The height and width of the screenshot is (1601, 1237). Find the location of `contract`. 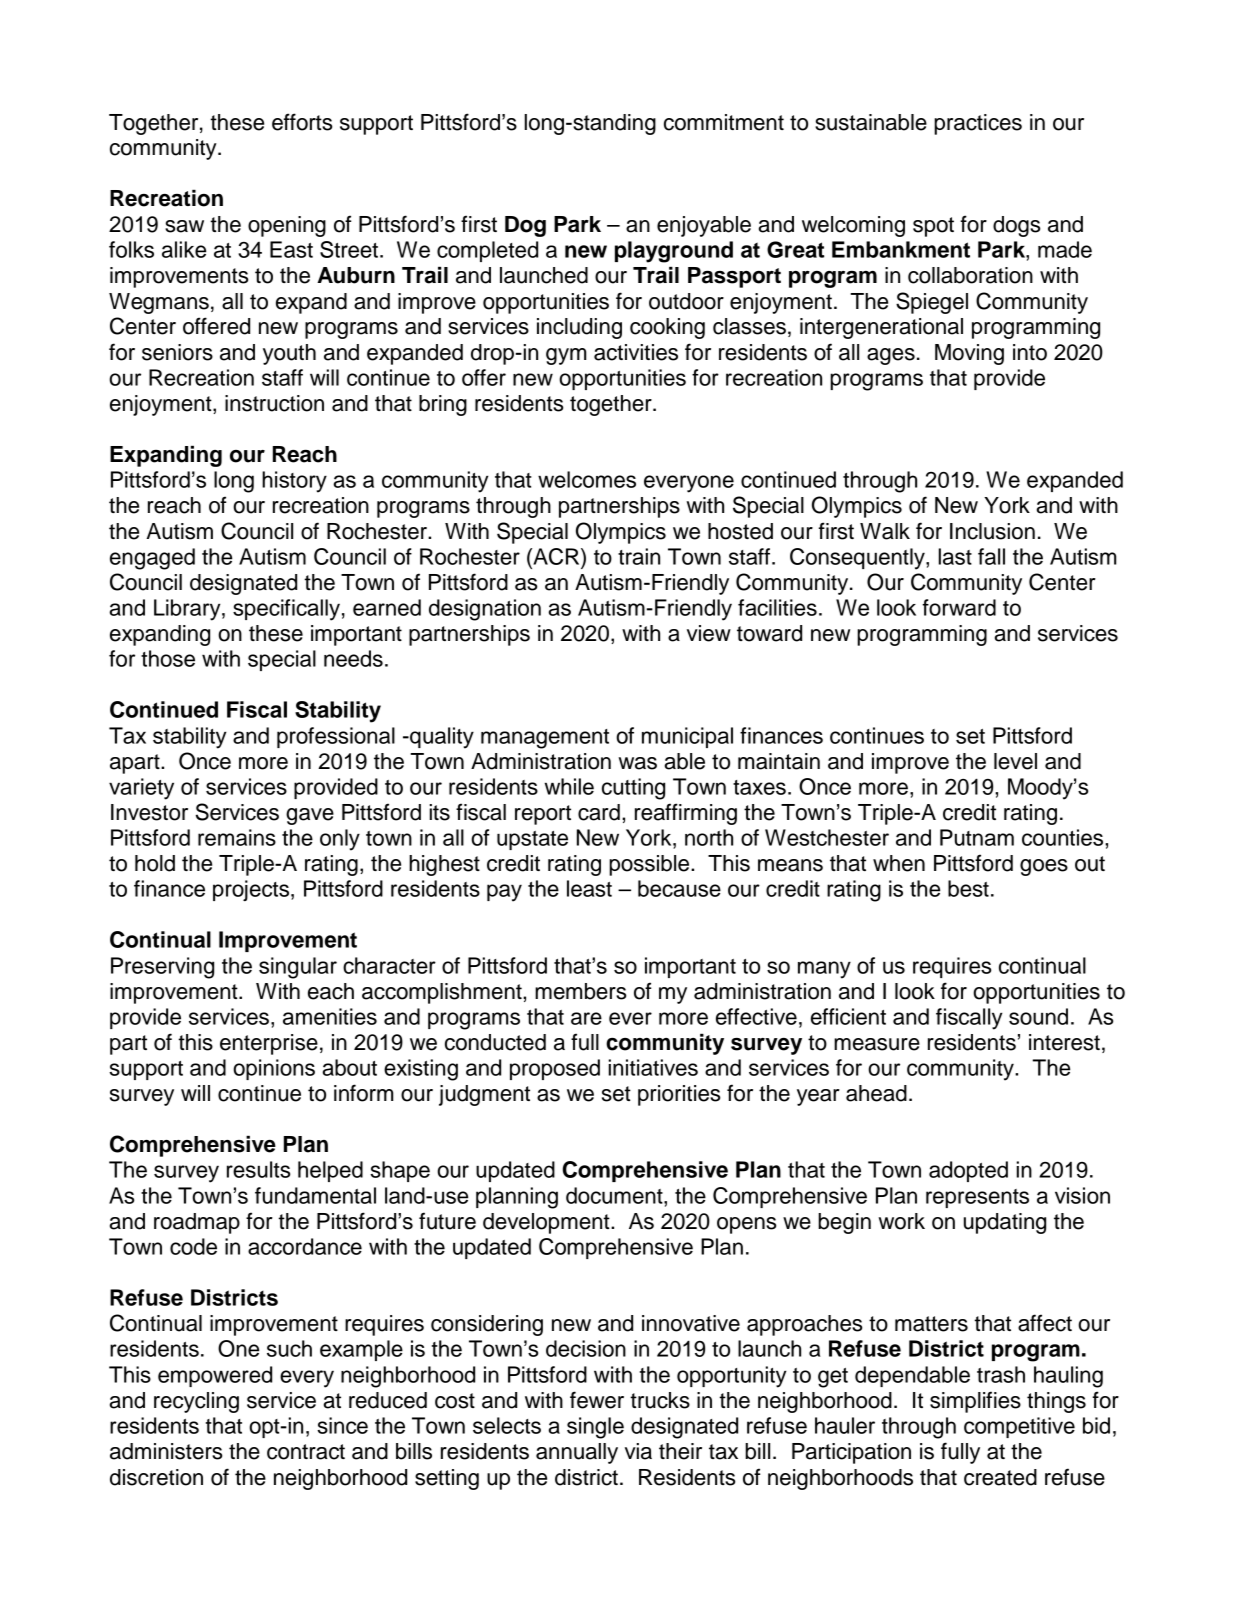

contract is located at coordinates (306, 1452).
